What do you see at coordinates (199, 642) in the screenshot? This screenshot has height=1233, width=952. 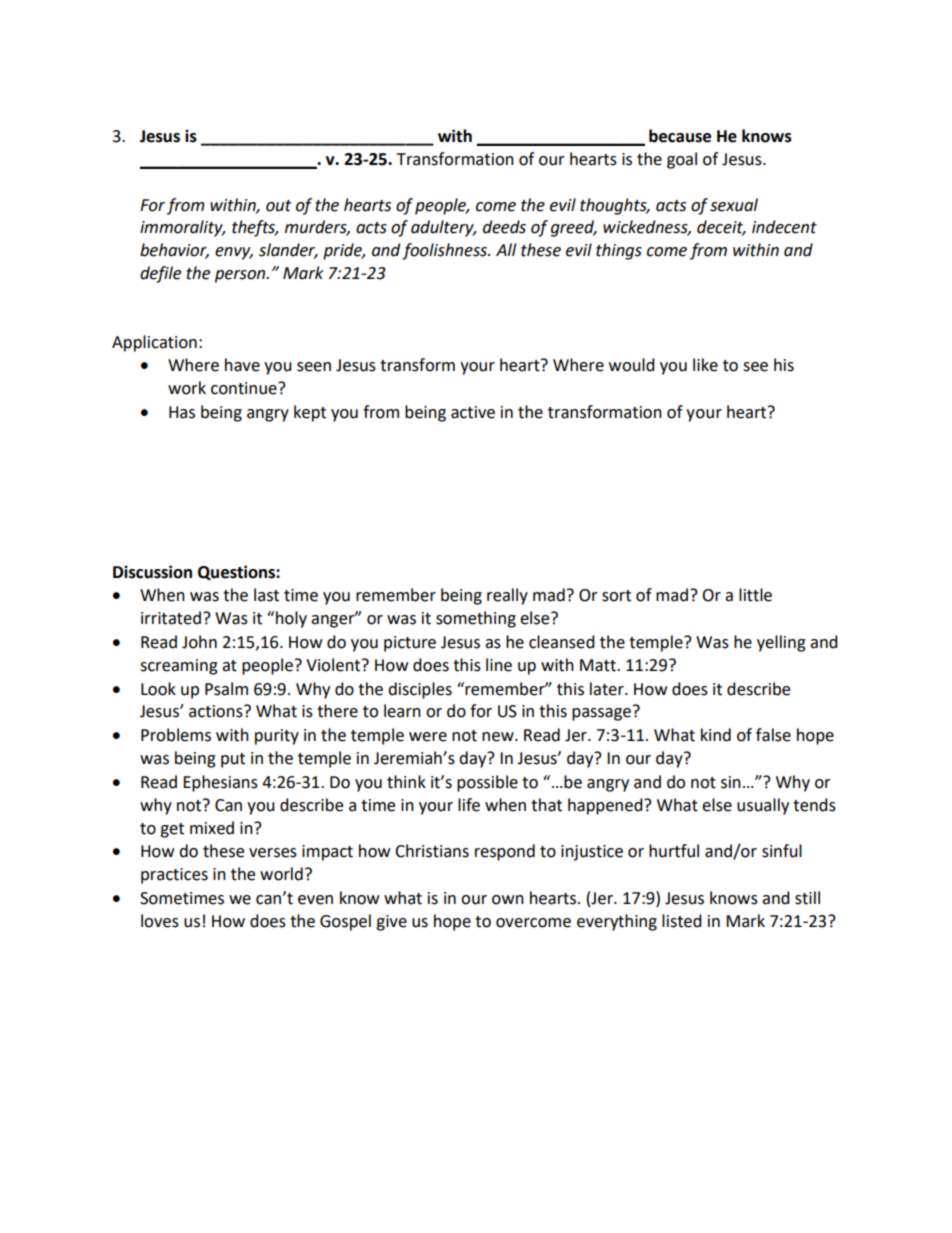 I see `John` at bounding box center [199, 642].
